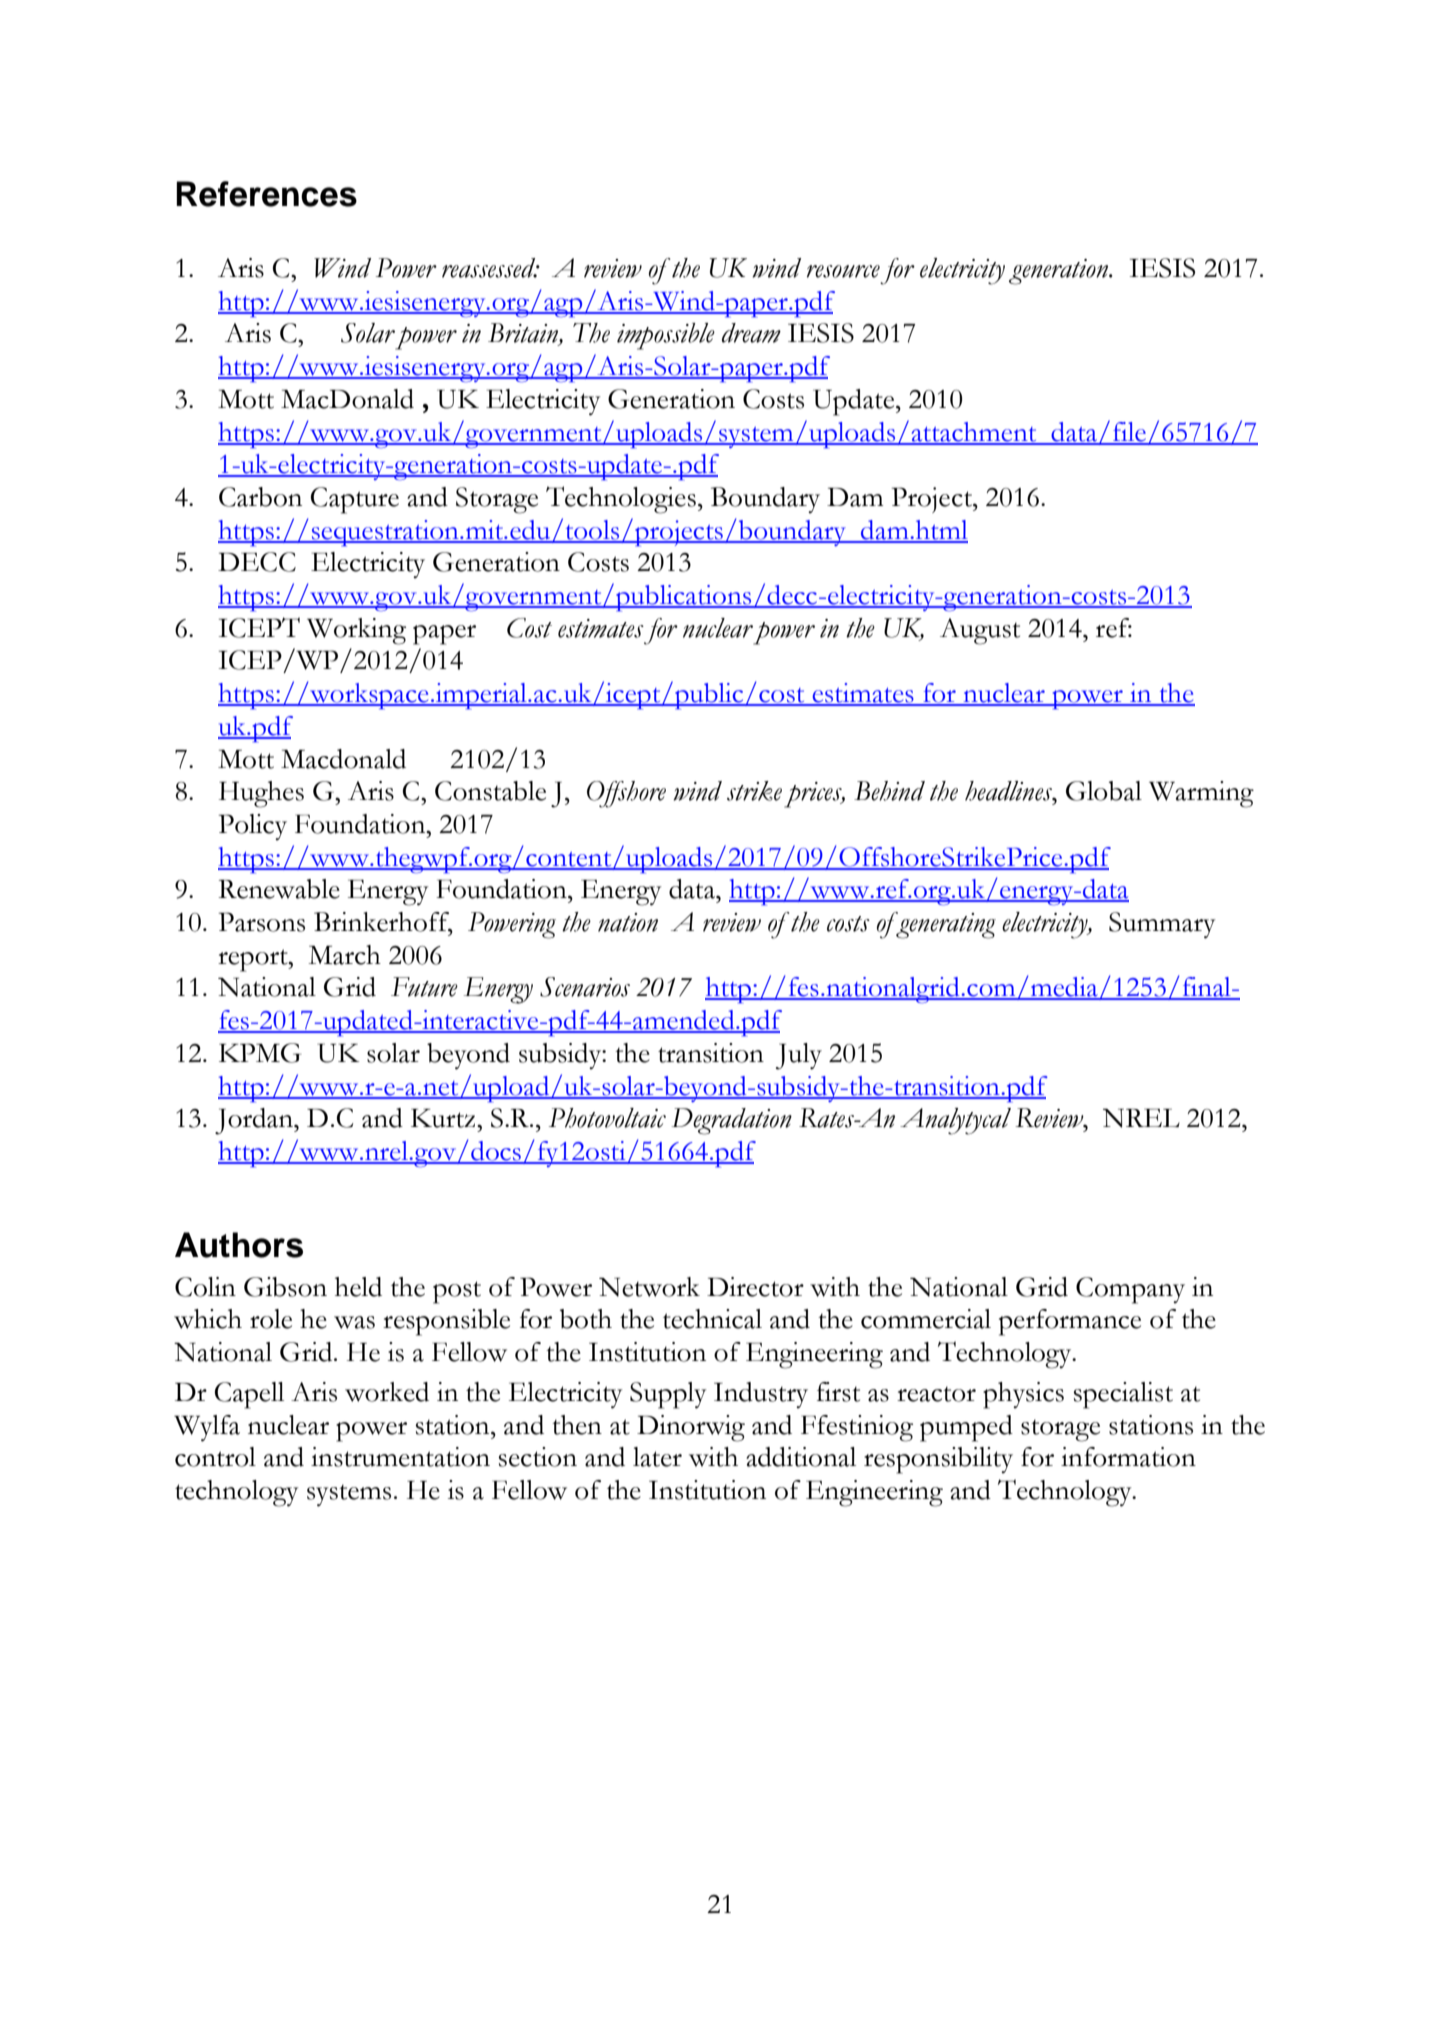 This screenshot has height=2039, width=1442. What do you see at coordinates (980, 631) in the screenshot?
I see `August` at bounding box center [980, 631].
